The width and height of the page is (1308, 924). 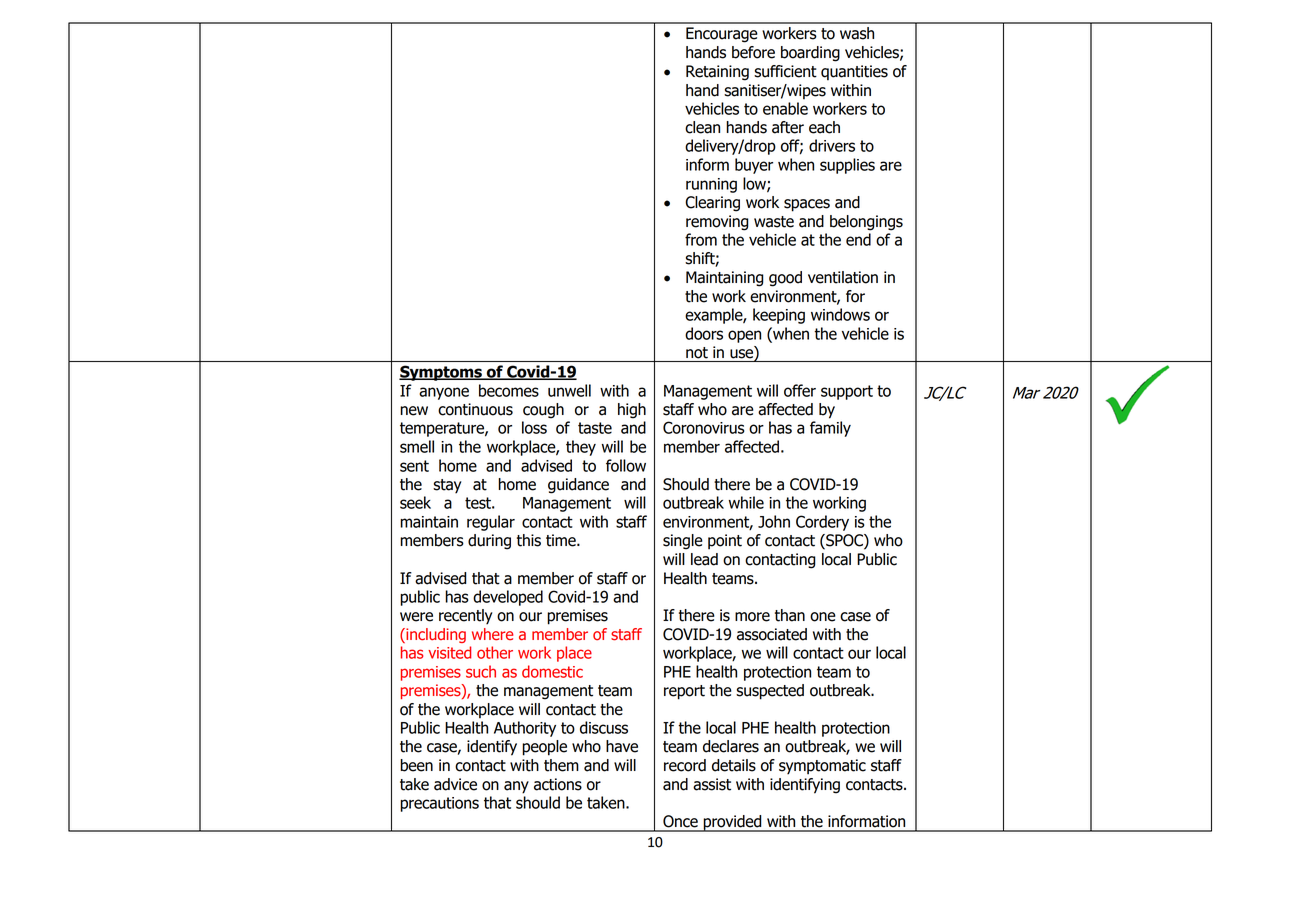 I want to click on advice, so click(x=455, y=784).
